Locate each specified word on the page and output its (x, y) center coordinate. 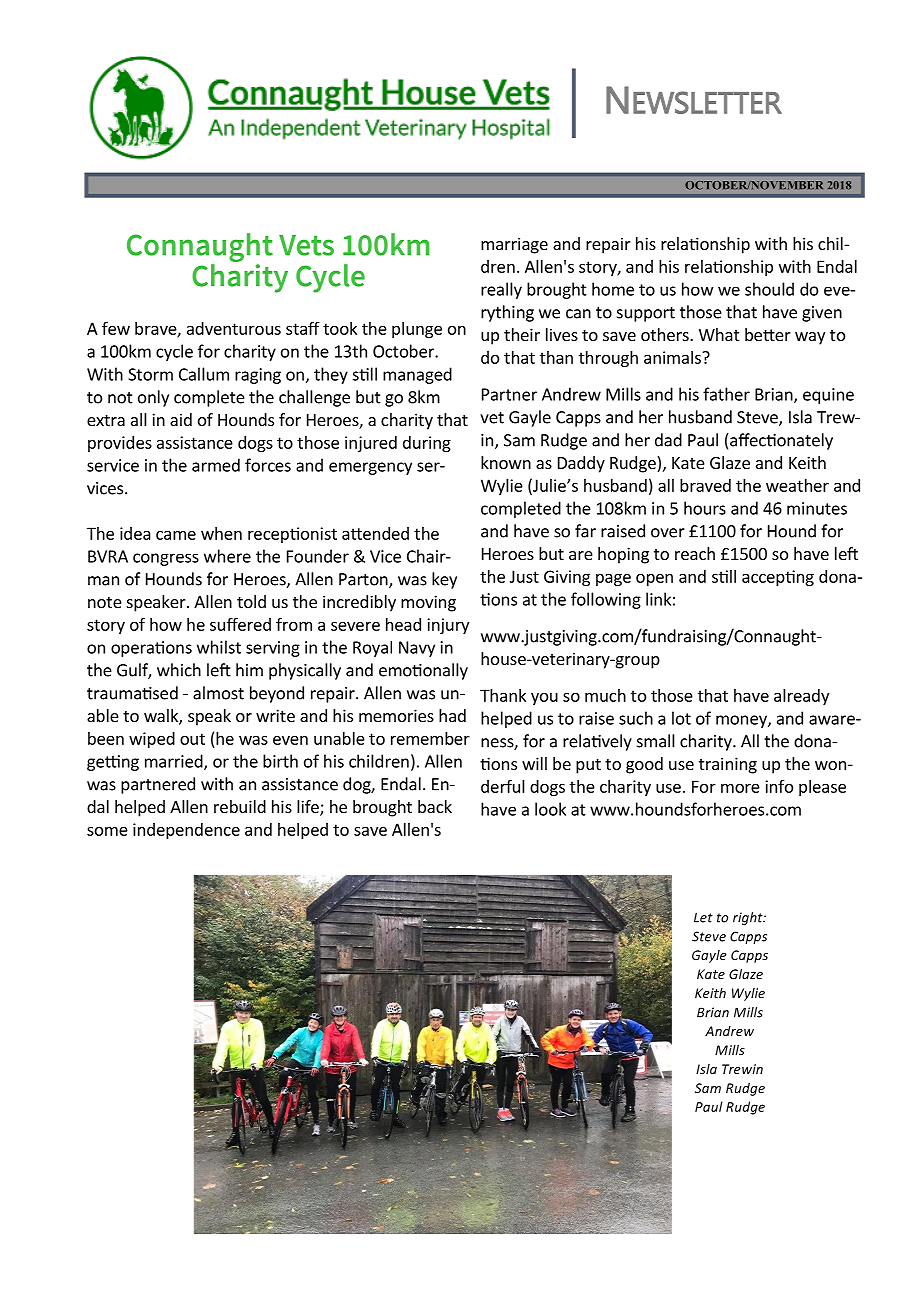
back (435, 806)
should (769, 289)
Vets (306, 245)
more (740, 788)
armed (216, 465)
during (427, 444)
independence (186, 831)
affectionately (780, 441)
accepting (778, 578)
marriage (514, 245)
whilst (219, 647)
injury (448, 626)
